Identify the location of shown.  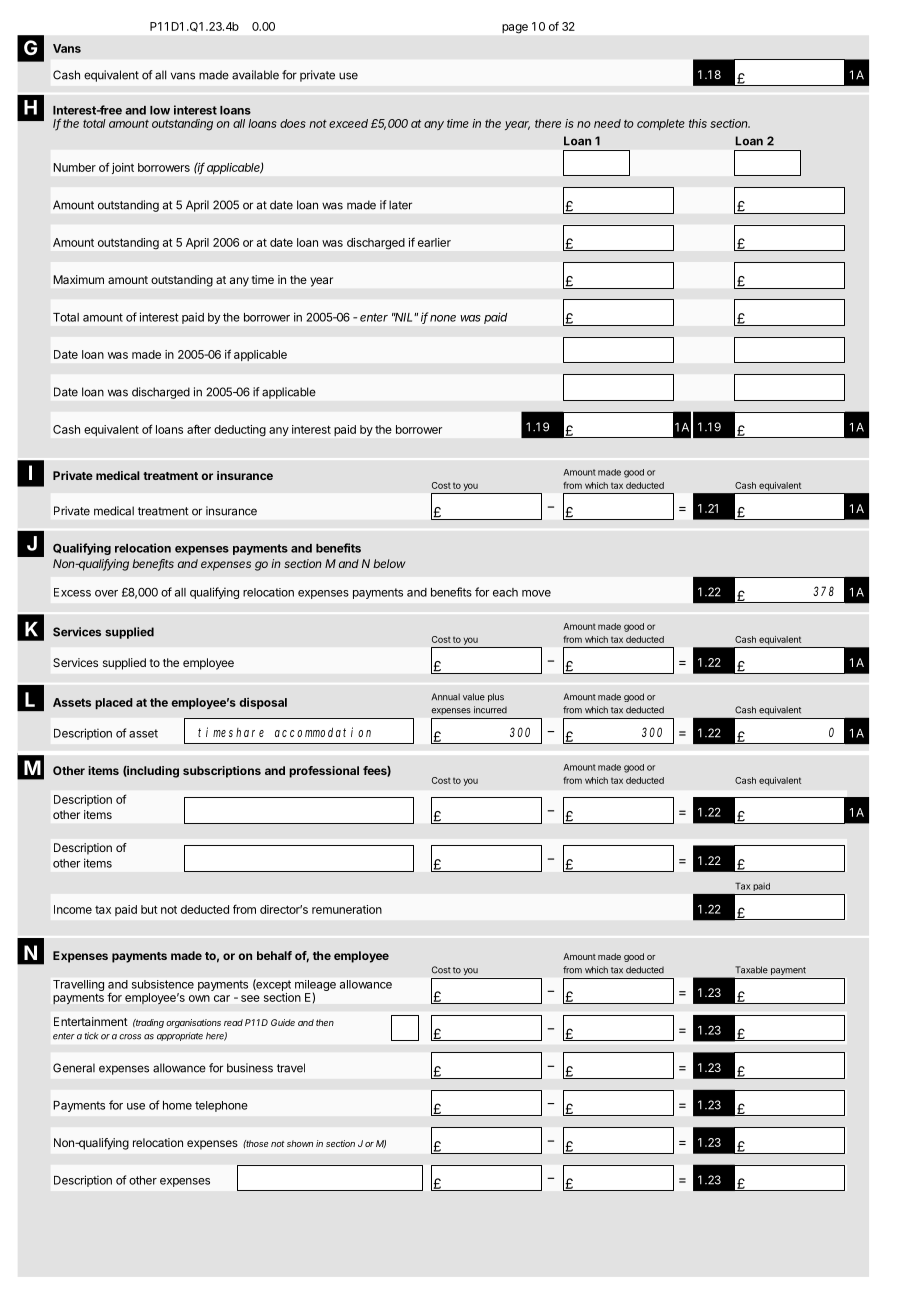
(300, 1143).
